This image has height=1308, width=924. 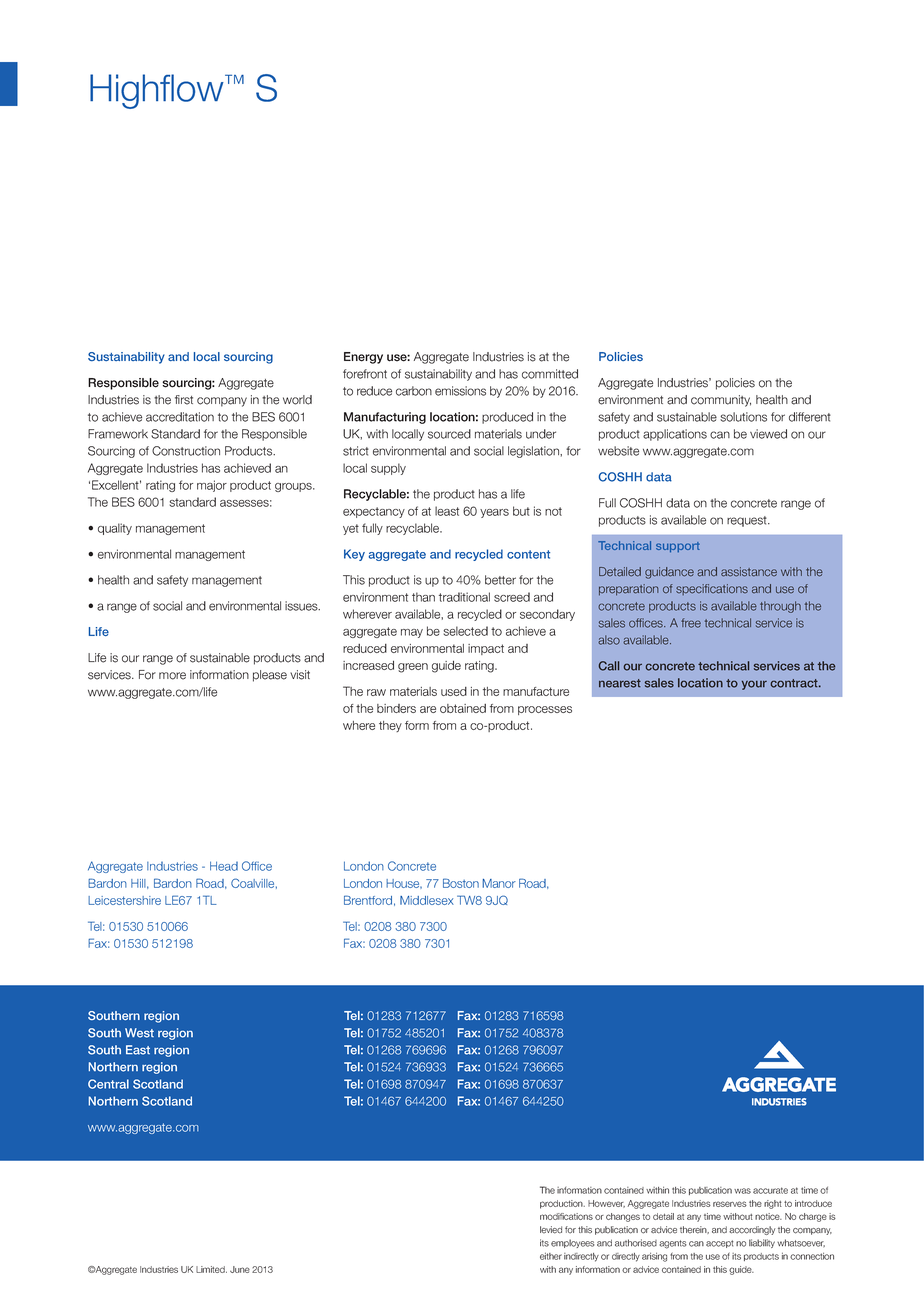 I want to click on levied, so click(x=551, y=1230).
